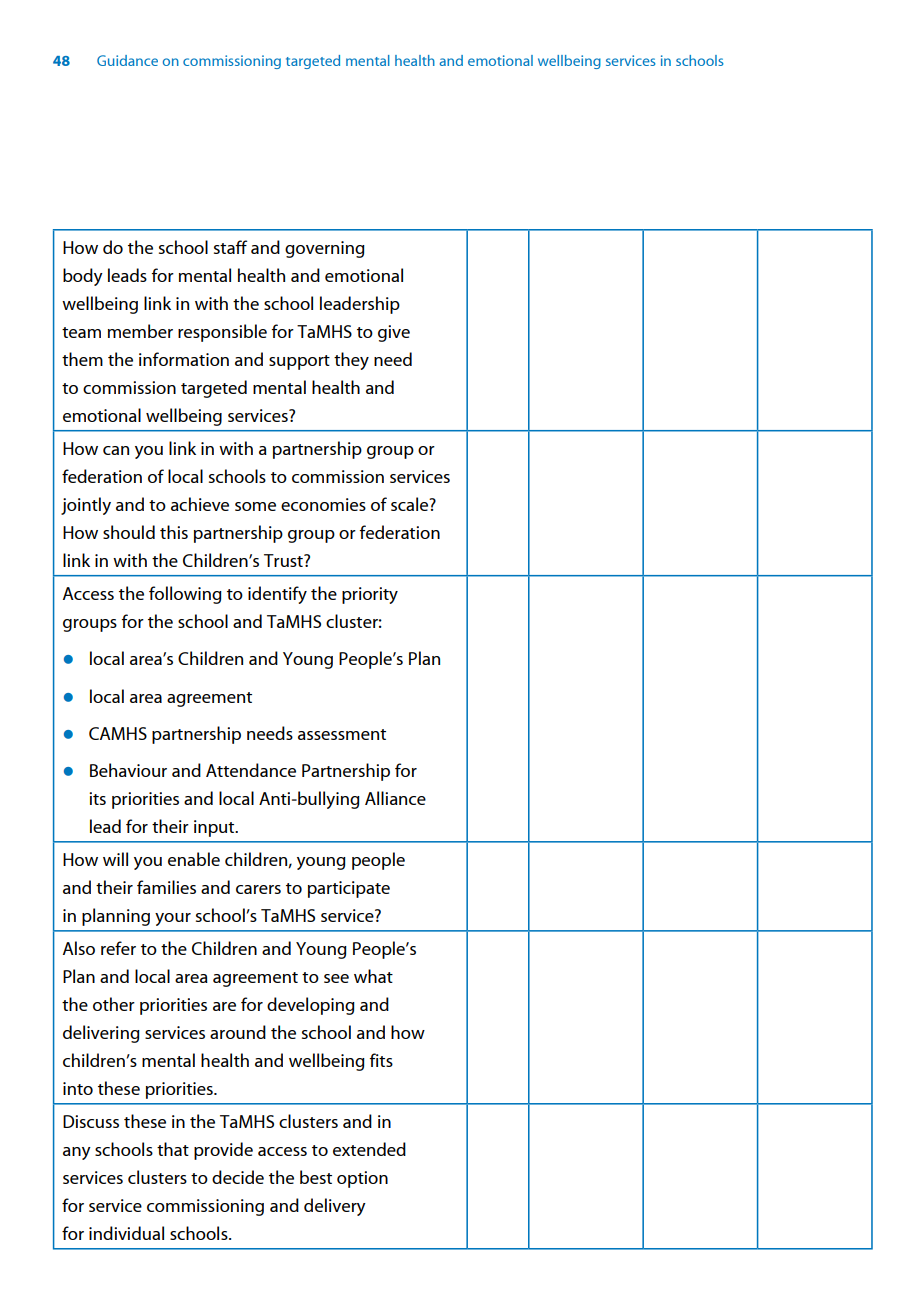 The image size is (924, 1308). What do you see at coordinates (238, 1177) in the screenshot?
I see `decide` at bounding box center [238, 1177].
